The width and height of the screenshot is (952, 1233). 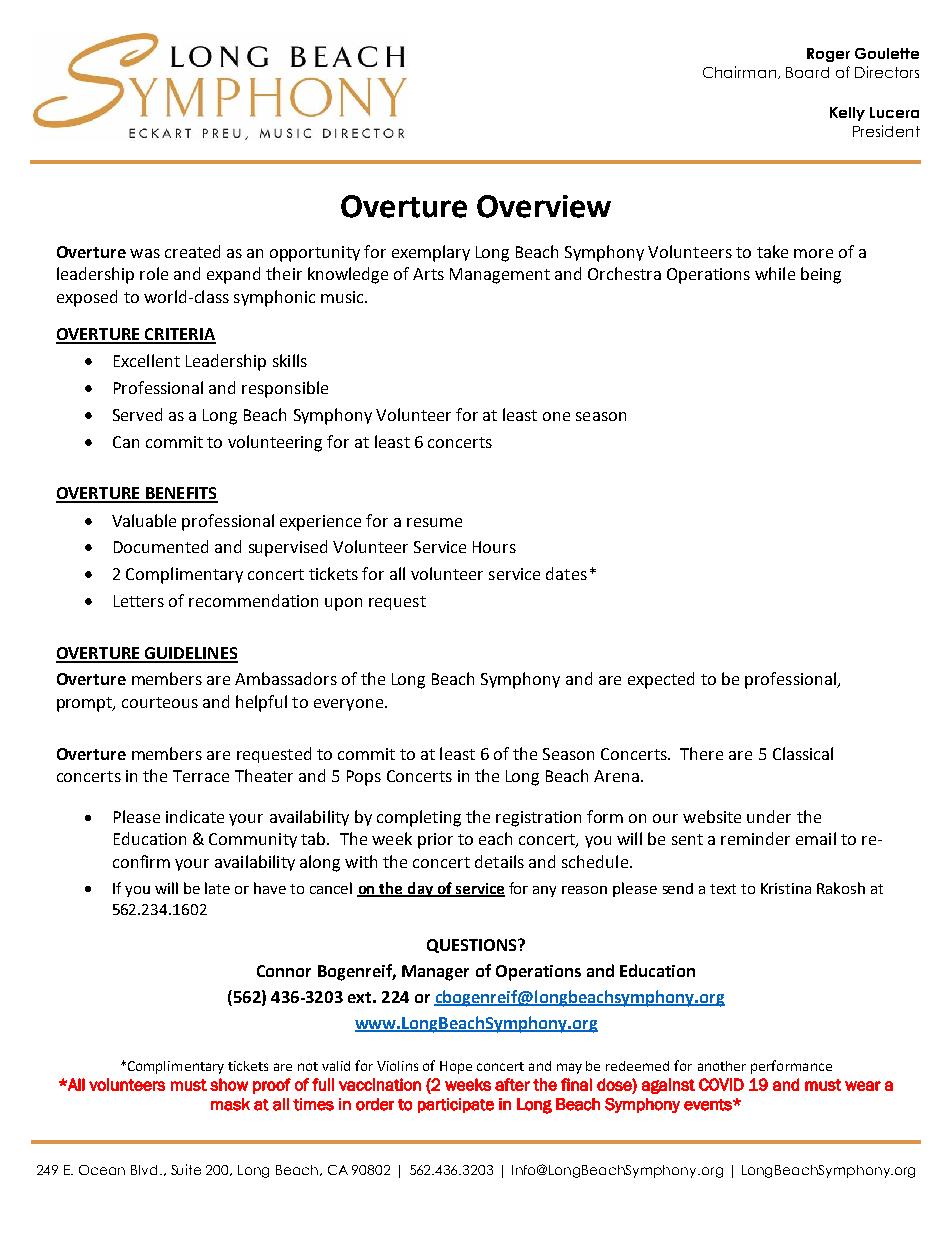 What do you see at coordinates (192, 251) in the screenshot?
I see `created` at bounding box center [192, 251].
